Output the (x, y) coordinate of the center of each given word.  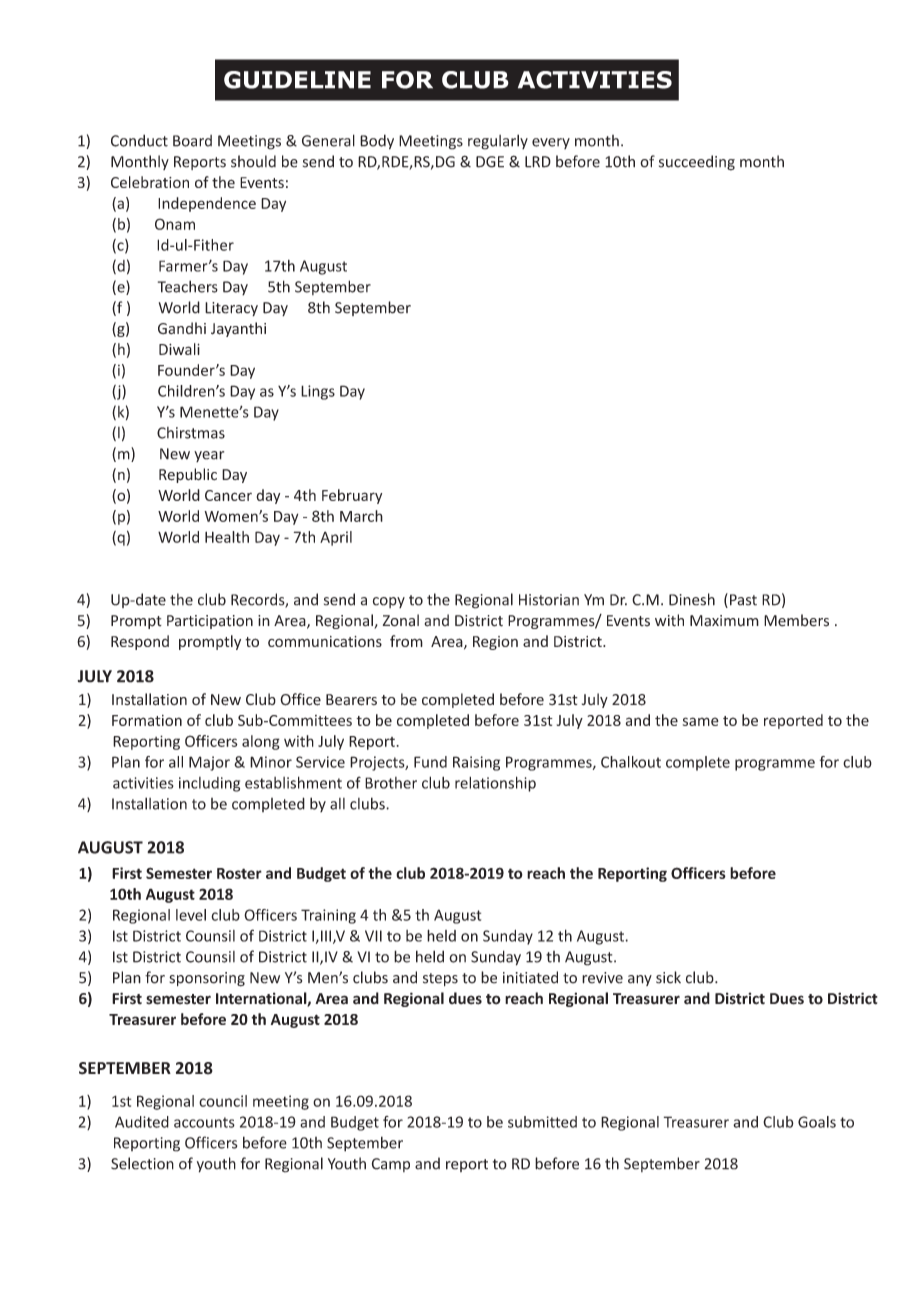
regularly (498, 142)
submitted (542, 1122)
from (406, 641)
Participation (210, 622)
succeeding (697, 163)
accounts (204, 1122)
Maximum (724, 621)
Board (192, 141)
